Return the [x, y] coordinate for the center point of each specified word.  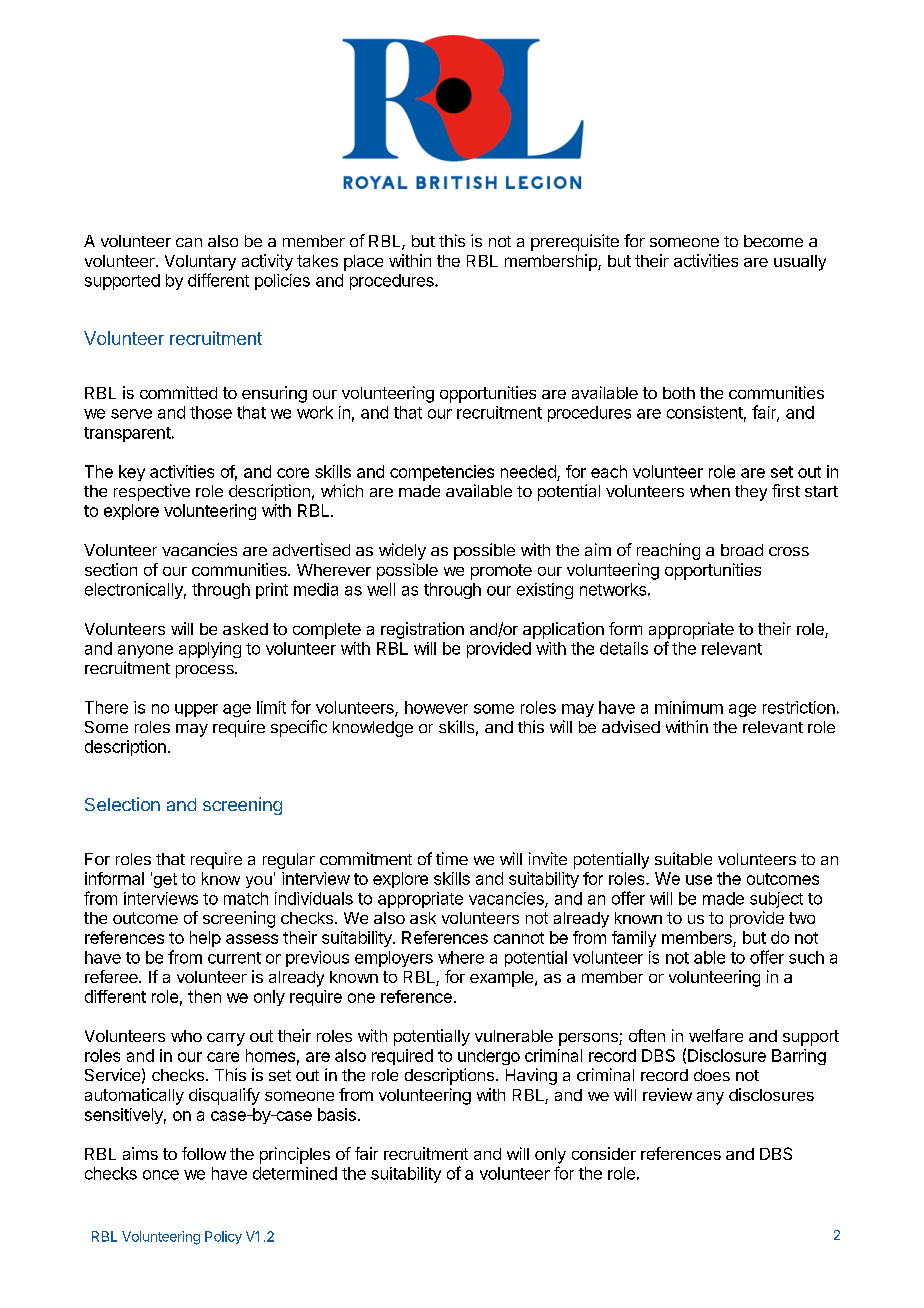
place [363, 263]
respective [152, 492]
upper [196, 710]
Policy [223, 1237]
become [773, 241]
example [503, 979]
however [436, 707]
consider [604, 1153]
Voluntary [200, 263]
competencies [442, 473]
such [806, 957]
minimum [689, 707]
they [751, 493]
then [204, 996]
